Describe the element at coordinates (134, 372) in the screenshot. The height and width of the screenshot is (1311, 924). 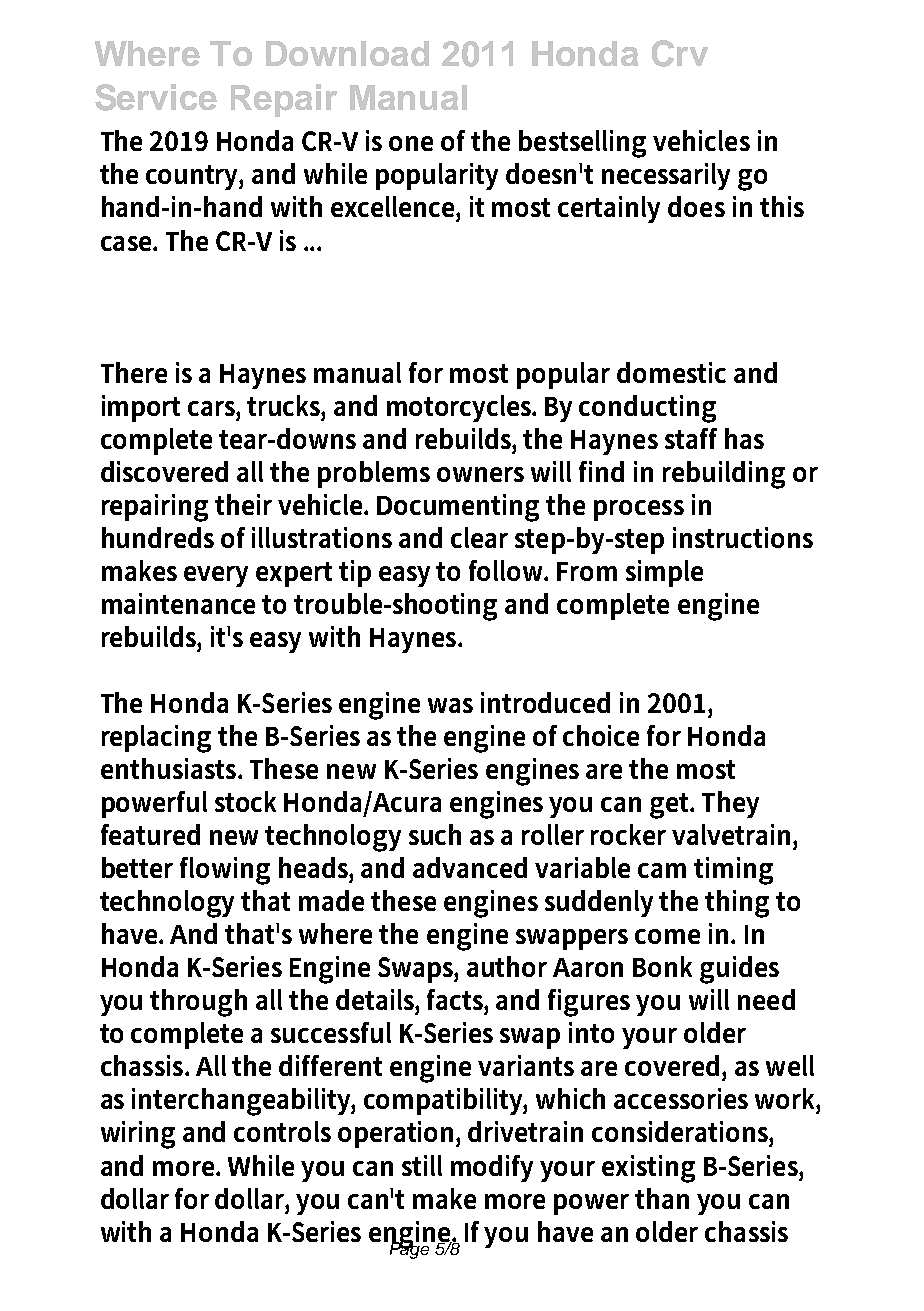
I see `There` at that location.
